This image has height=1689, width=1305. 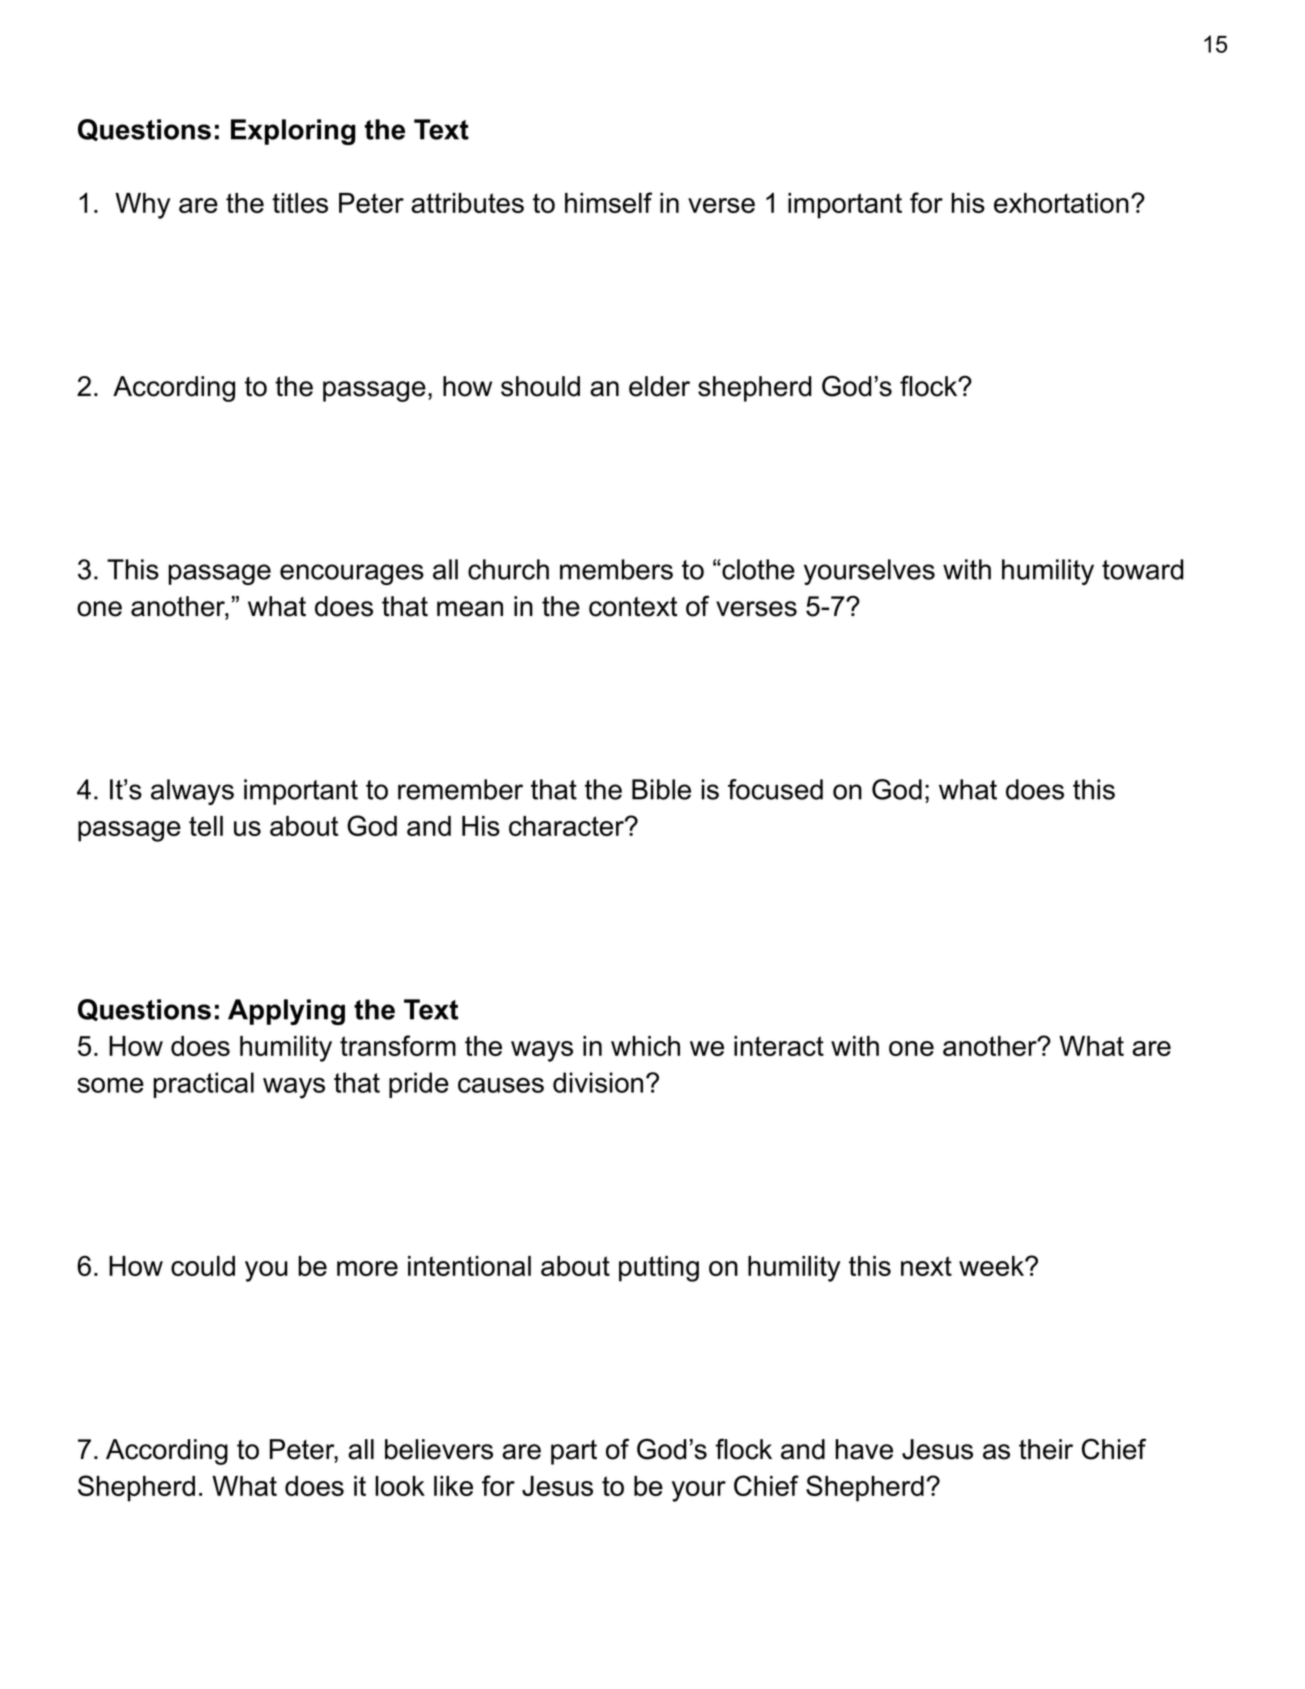 I want to click on interact, so click(x=779, y=1046).
